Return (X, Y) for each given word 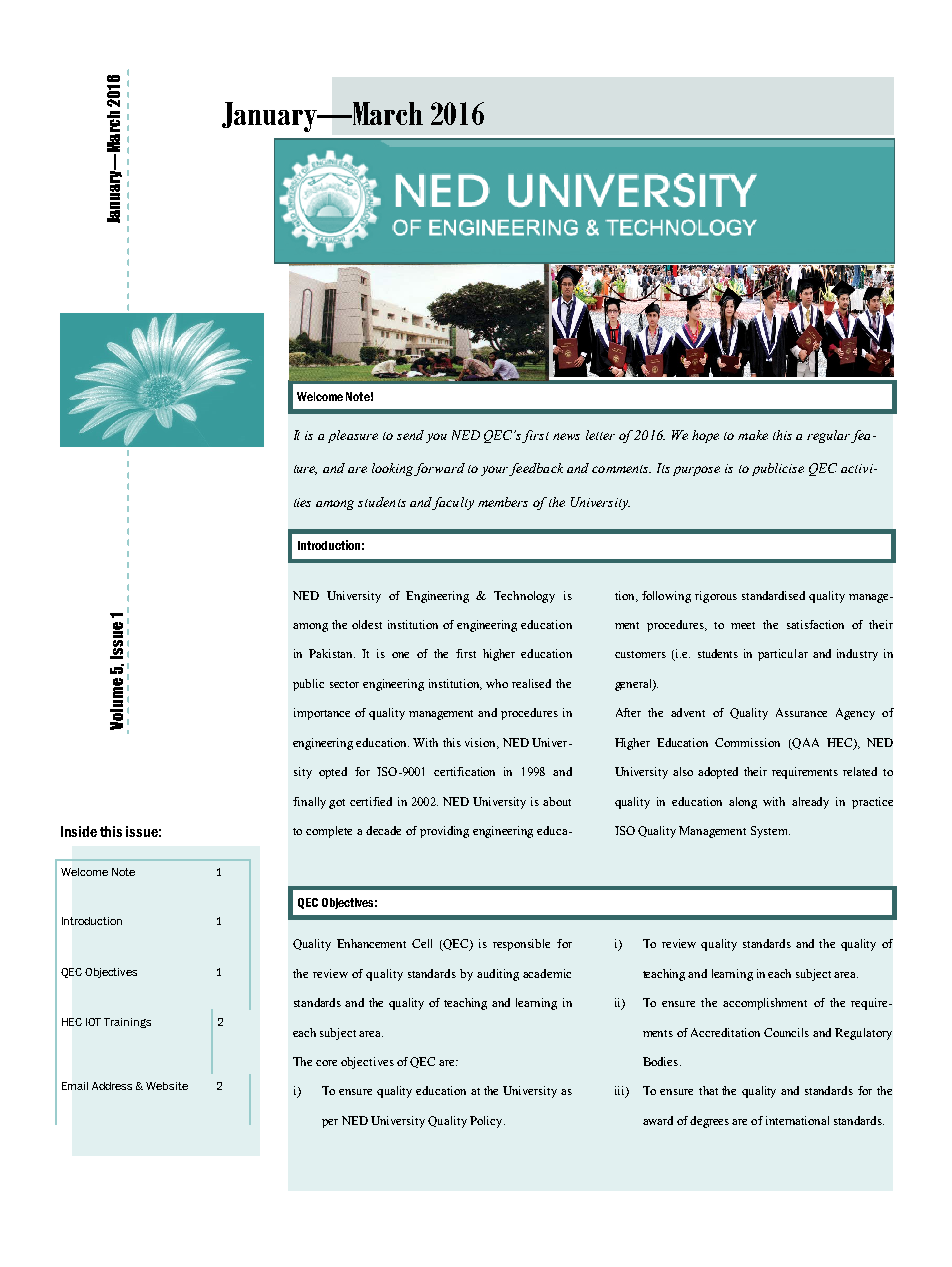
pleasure (353, 436)
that (708, 1090)
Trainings (127, 1023)
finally (309, 803)
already (810, 803)
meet (743, 625)
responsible (521, 945)
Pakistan (332, 653)
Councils (786, 1032)
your (495, 471)
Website (167, 1086)
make (753, 435)
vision (481, 743)
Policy (487, 1122)
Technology (524, 597)
